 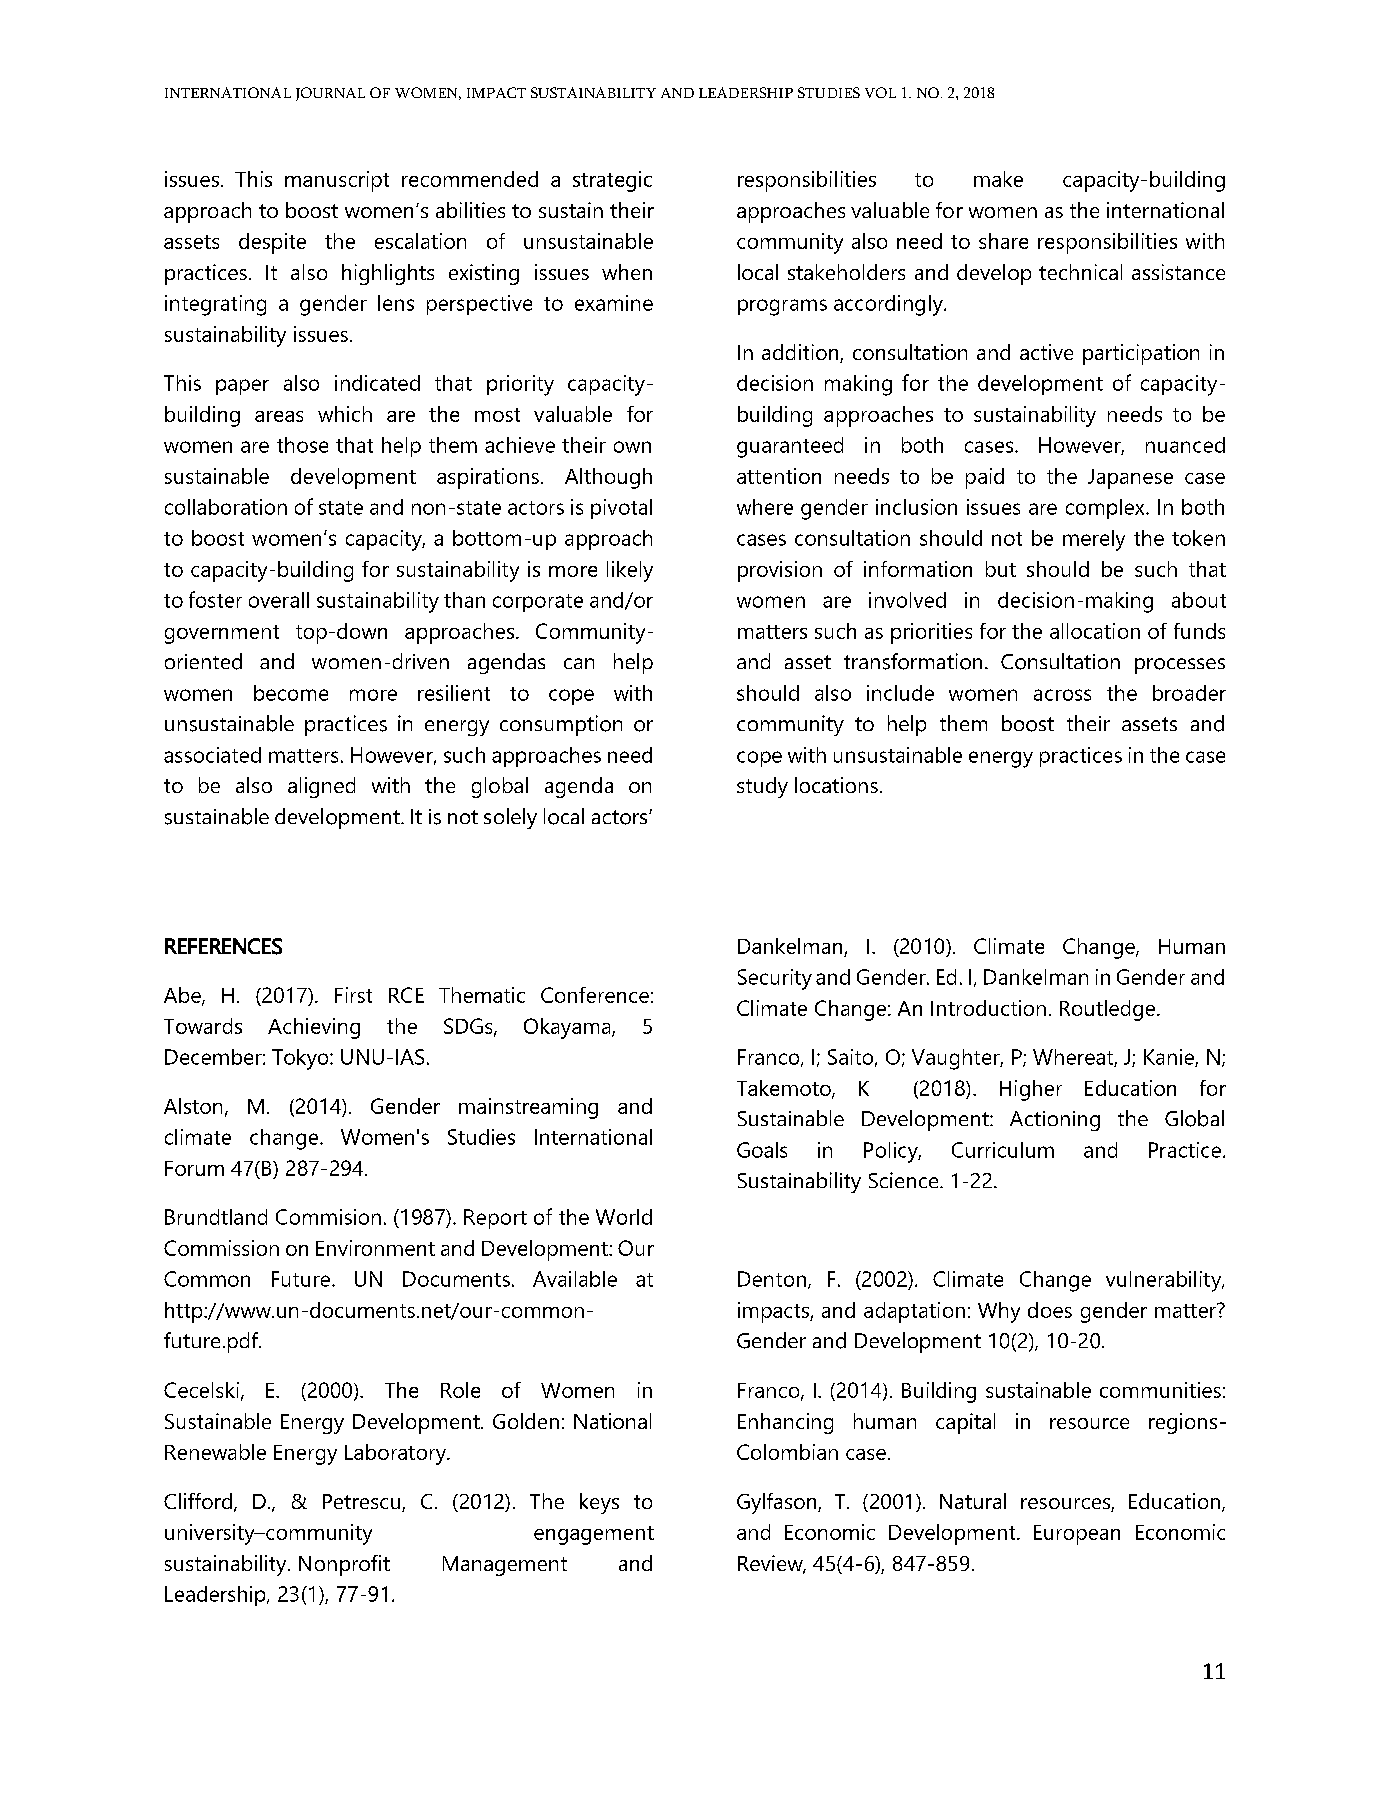 I want to click on Nonprofit, so click(x=344, y=1565).
